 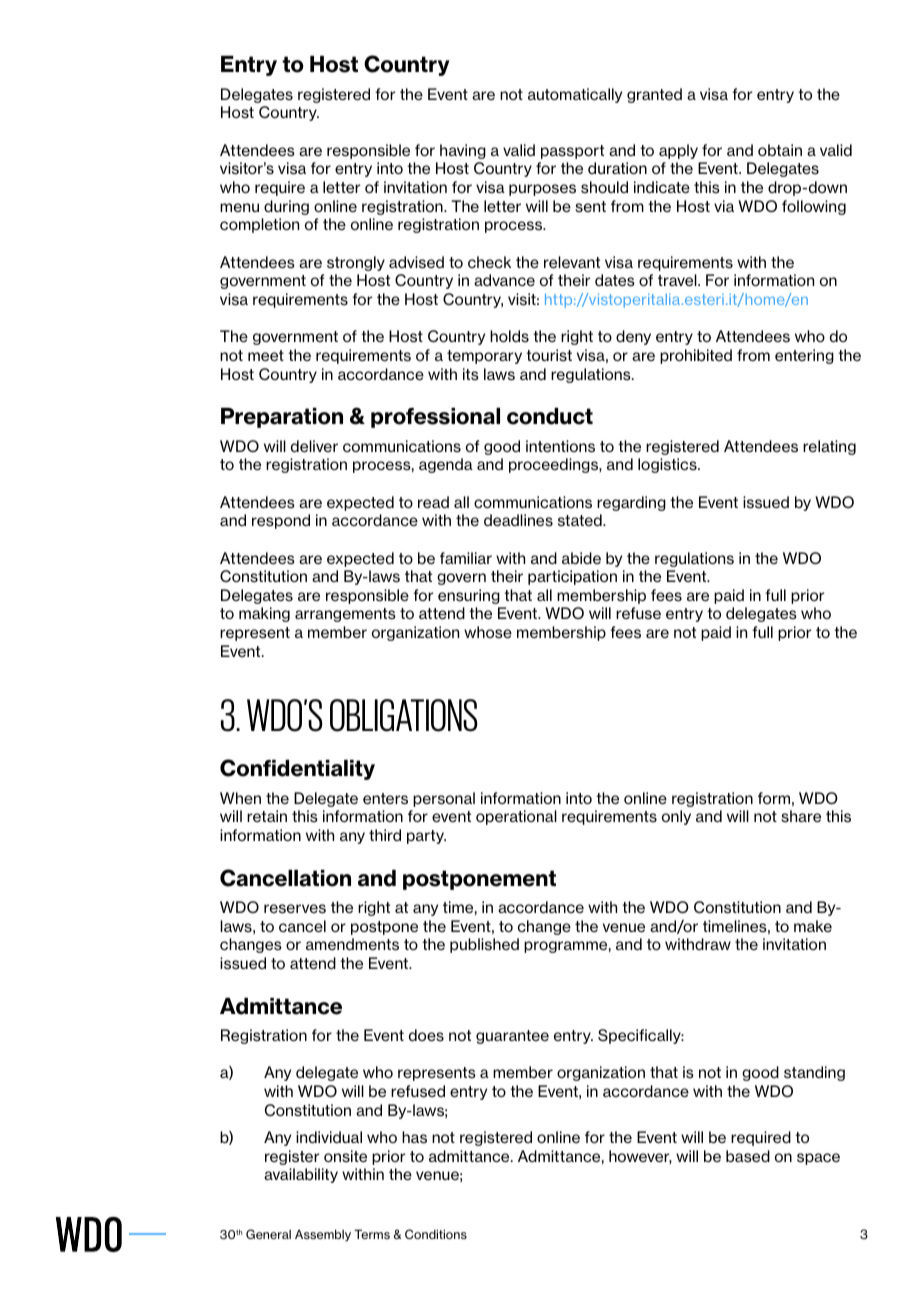 I want to click on reserves, so click(x=295, y=909).
